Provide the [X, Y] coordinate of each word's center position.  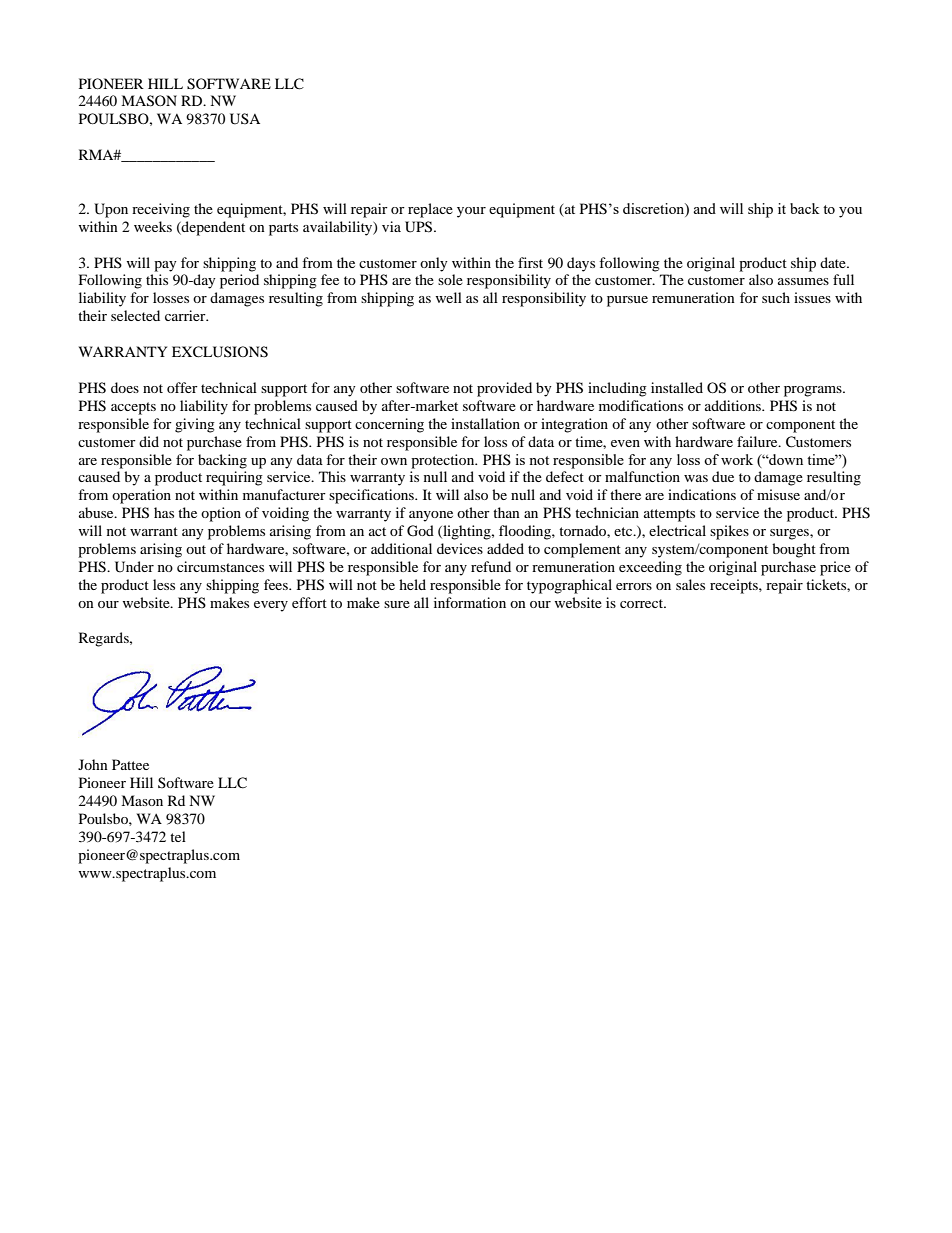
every [271, 606]
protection [444, 461]
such [776, 297]
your [471, 212]
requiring [234, 478]
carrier [186, 315]
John [93, 764]
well [448, 297]
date [834, 262]
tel [178, 836]
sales [690, 584]
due [723, 476]
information [470, 602]
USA [245, 119]
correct [643, 603]
